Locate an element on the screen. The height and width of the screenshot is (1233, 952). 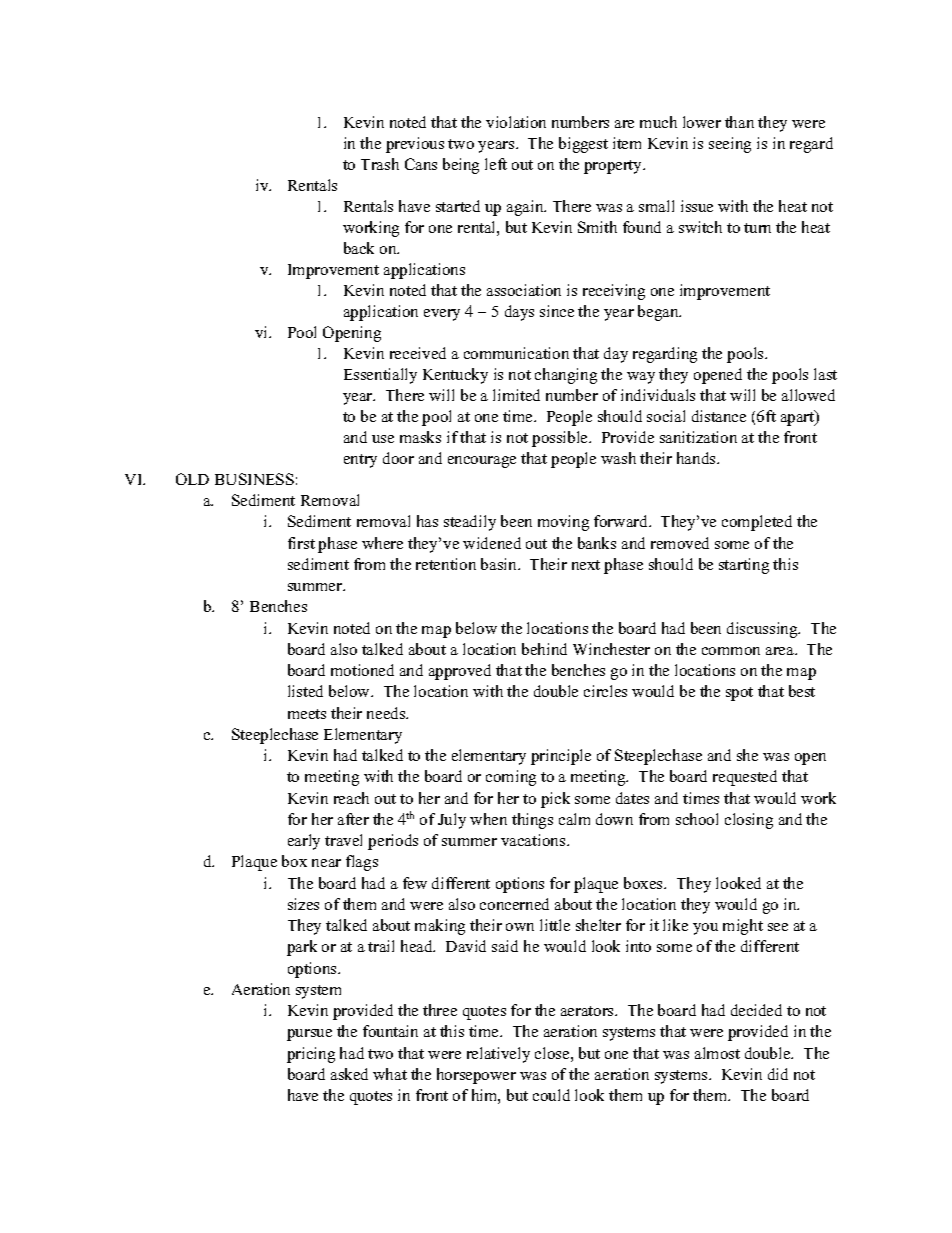
seeing is located at coordinates (730, 145).
